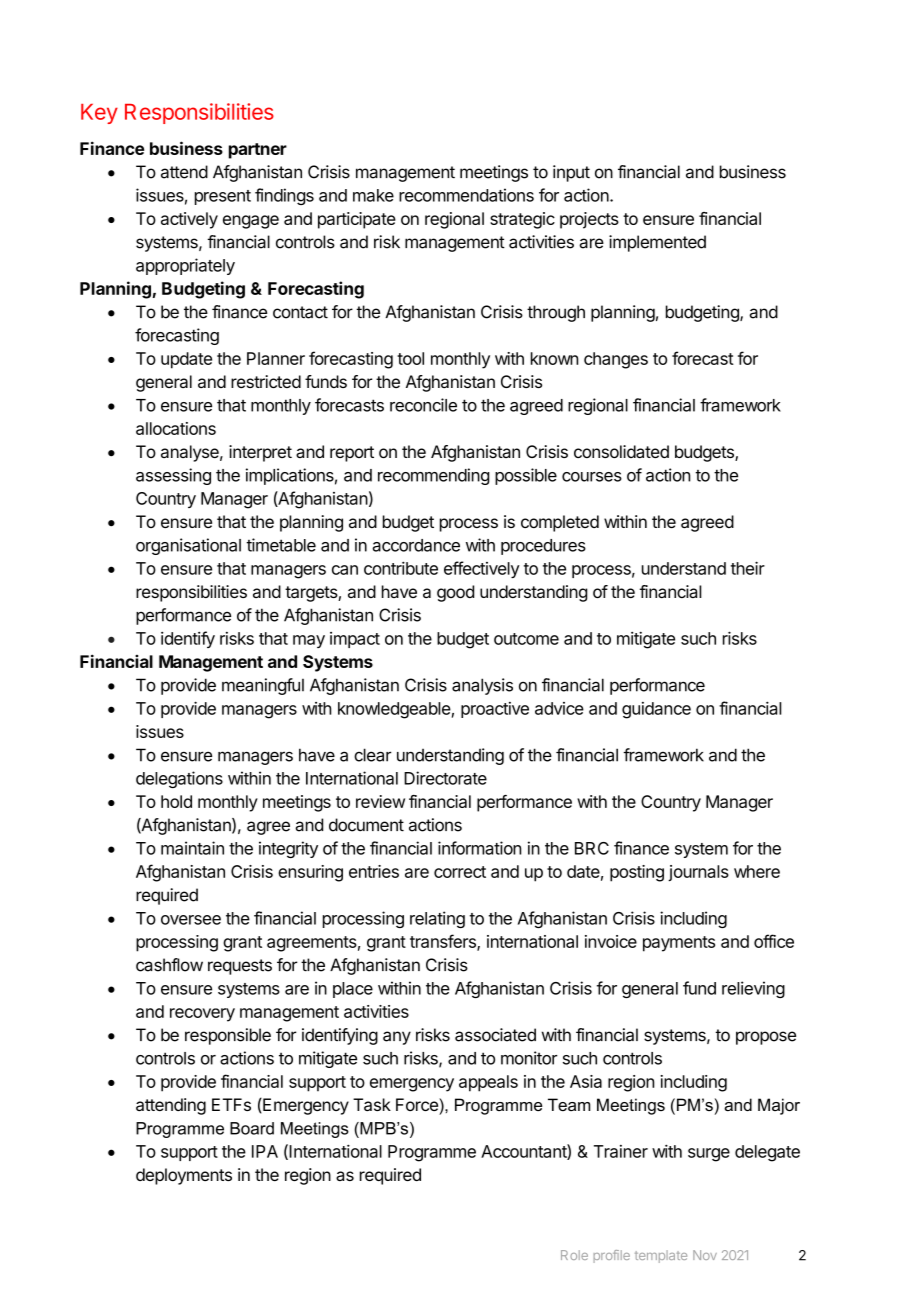 This page has height=1309, width=924. What do you see at coordinates (698, 873) in the page?
I see `journals` at bounding box center [698, 873].
